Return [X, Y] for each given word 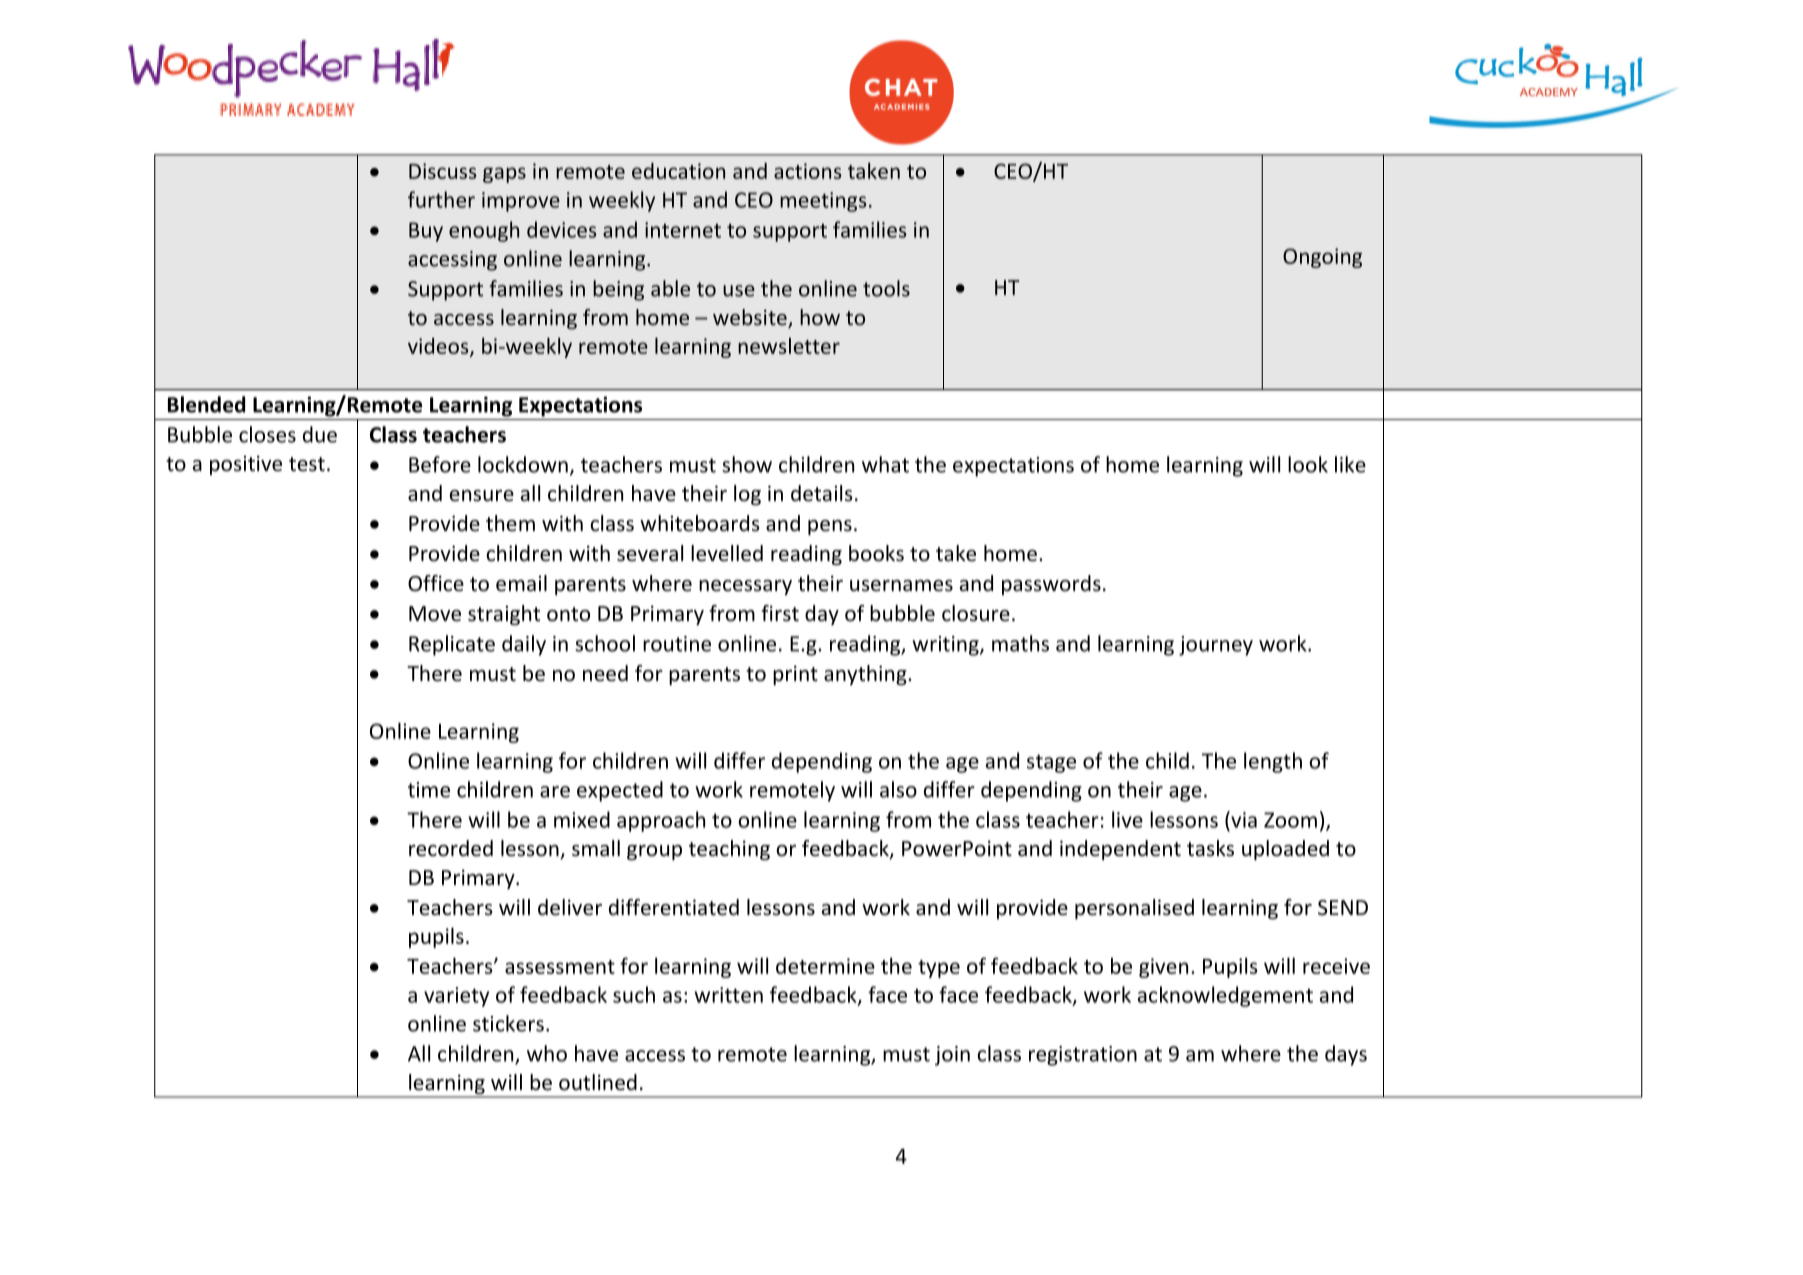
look [1308, 464]
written [728, 995]
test [307, 464]
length [1273, 762]
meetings [823, 202]
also [898, 789]
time [429, 790]
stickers [508, 1023]
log [747, 495]
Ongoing [1322, 258]
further [441, 199]
